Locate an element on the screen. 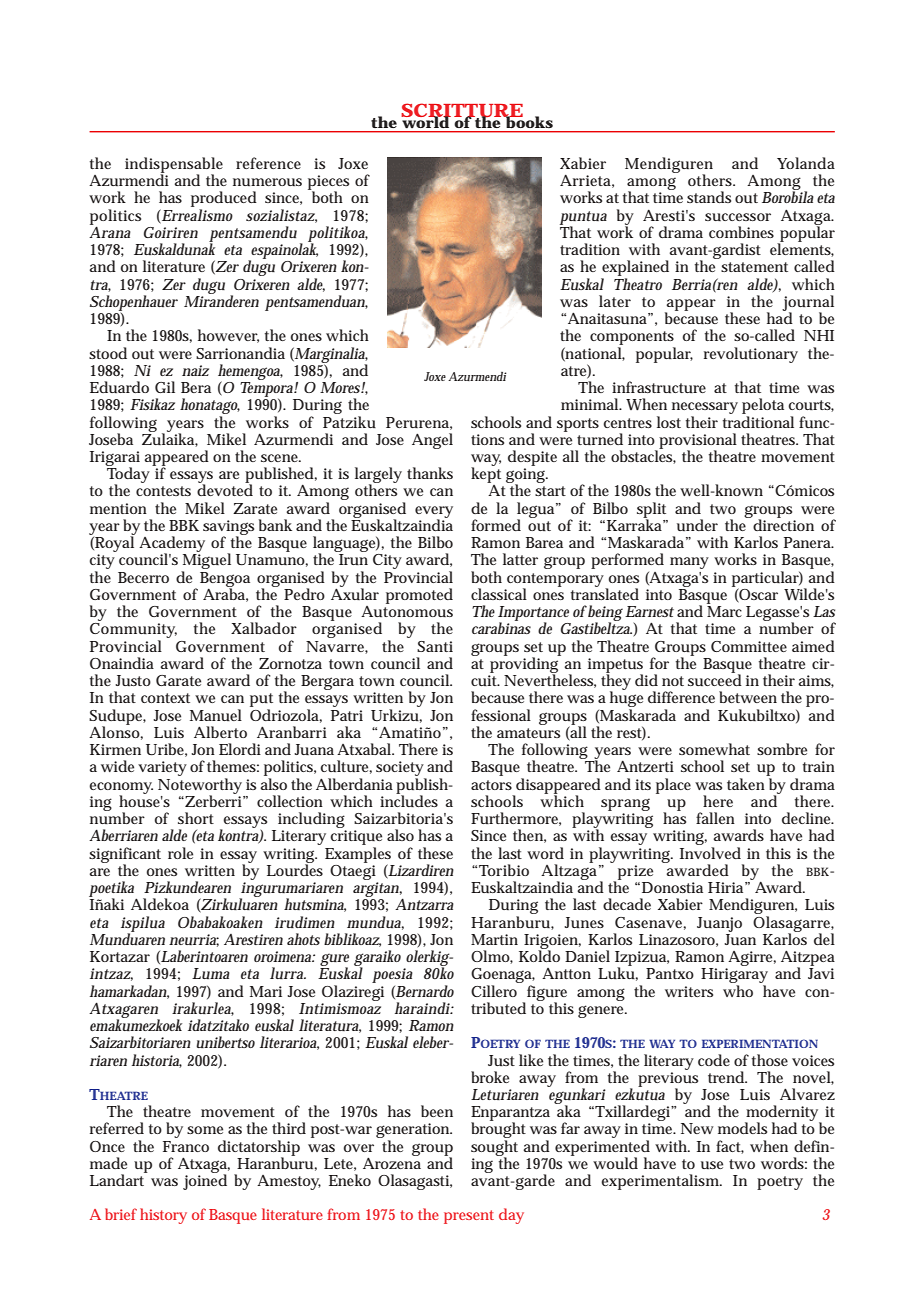 Image resolution: width=924 pixels, height=1308 pixels. classical is located at coordinates (499, 594).
